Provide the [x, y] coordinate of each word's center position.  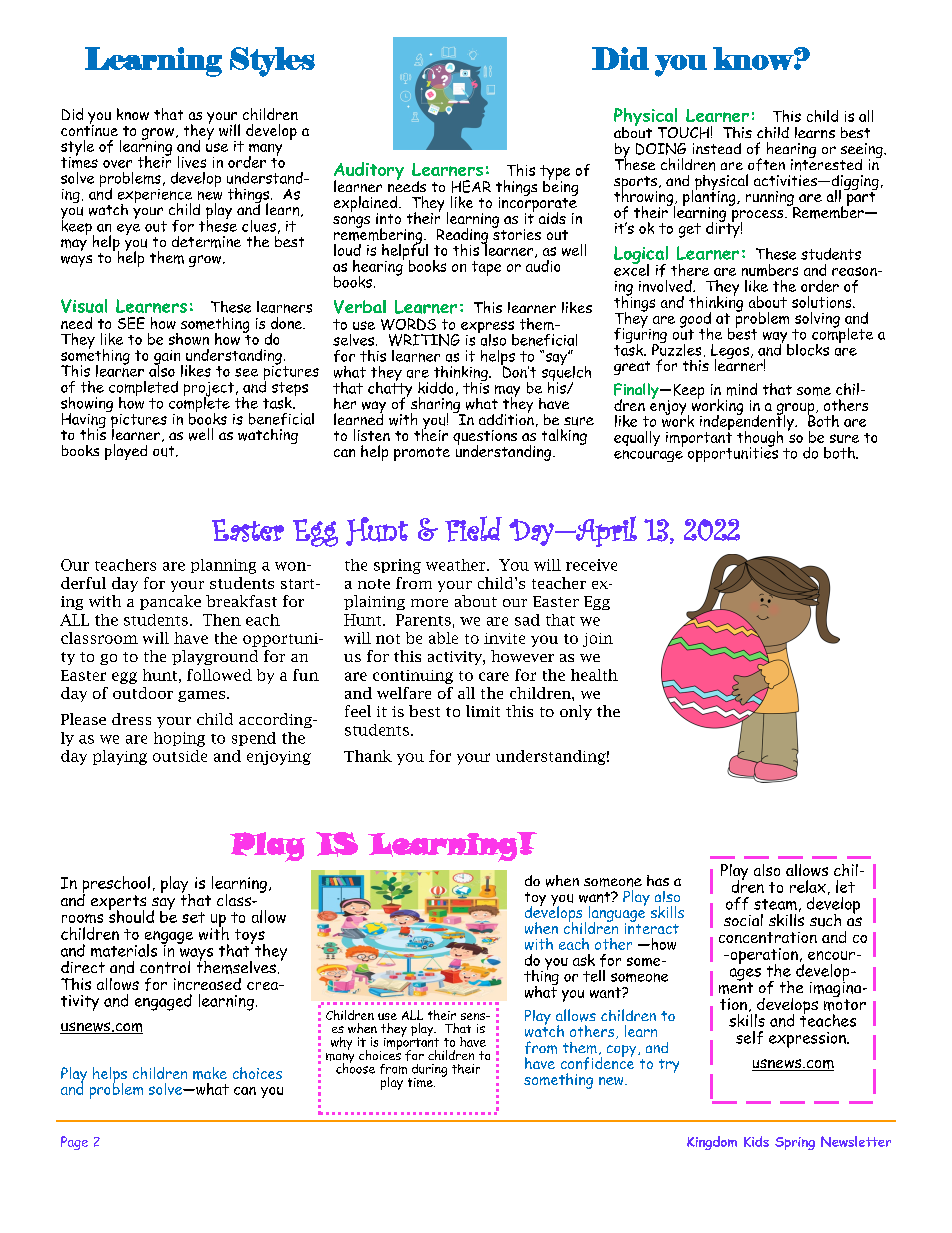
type [555, 173]
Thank [368, 756]
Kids [756, 1141]
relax [808, 886]
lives [192, 162]
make [210, 1073]
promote [422, 454]
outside [180, 756]
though [760, 440]
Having [85, 421]
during [428, 1071]
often [766, 164]
